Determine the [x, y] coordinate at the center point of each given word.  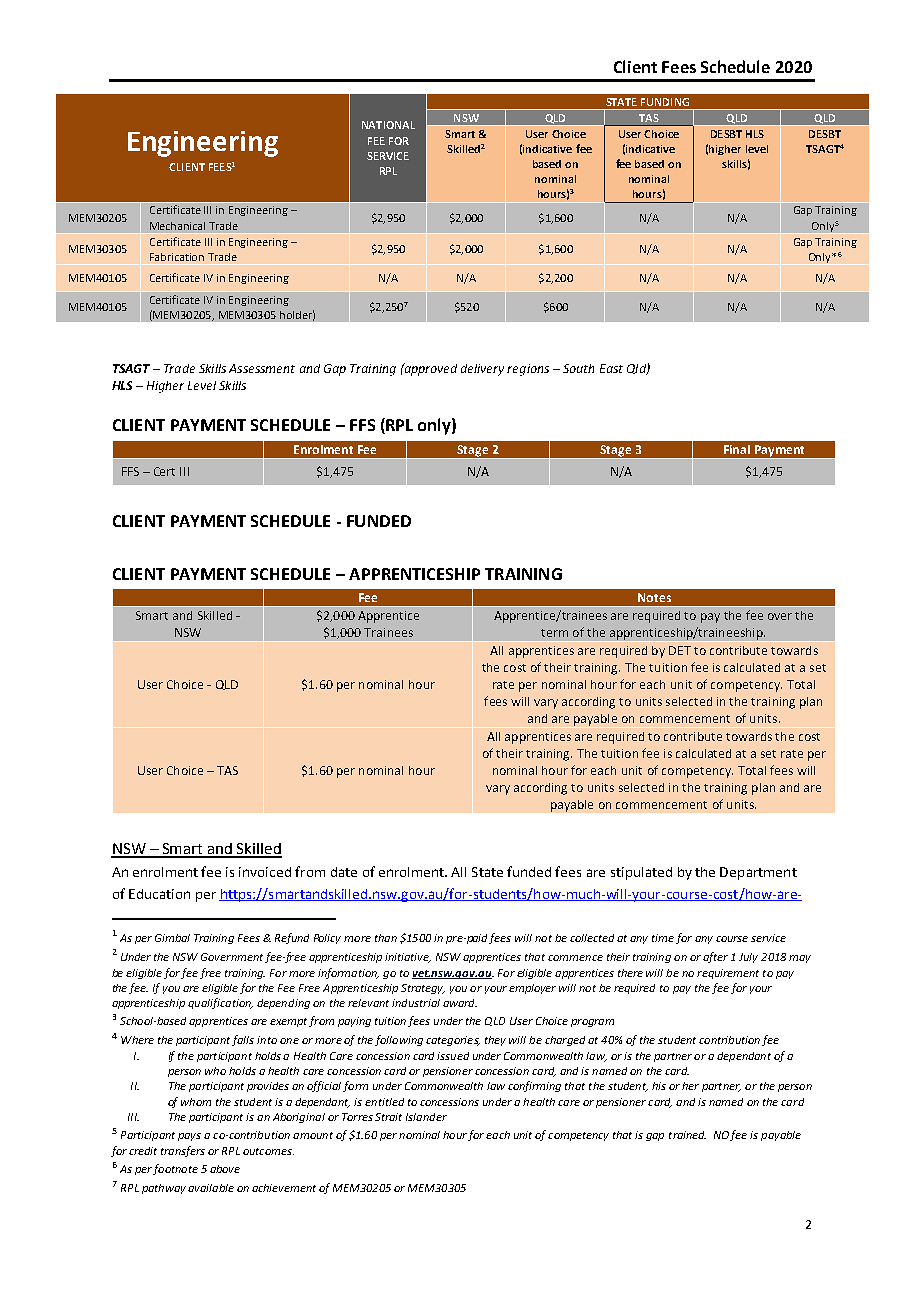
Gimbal [172, 938]
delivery [482, 370]
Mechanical [177, 226]
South [578, 368]
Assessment [262, 368]
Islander [426, 1117]
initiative [408, 958]
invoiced [265, 872]
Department [758, 873]
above [225, 1169]
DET [680, 650]
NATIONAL [388, 125]
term [554, 633]
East [611, 368]
